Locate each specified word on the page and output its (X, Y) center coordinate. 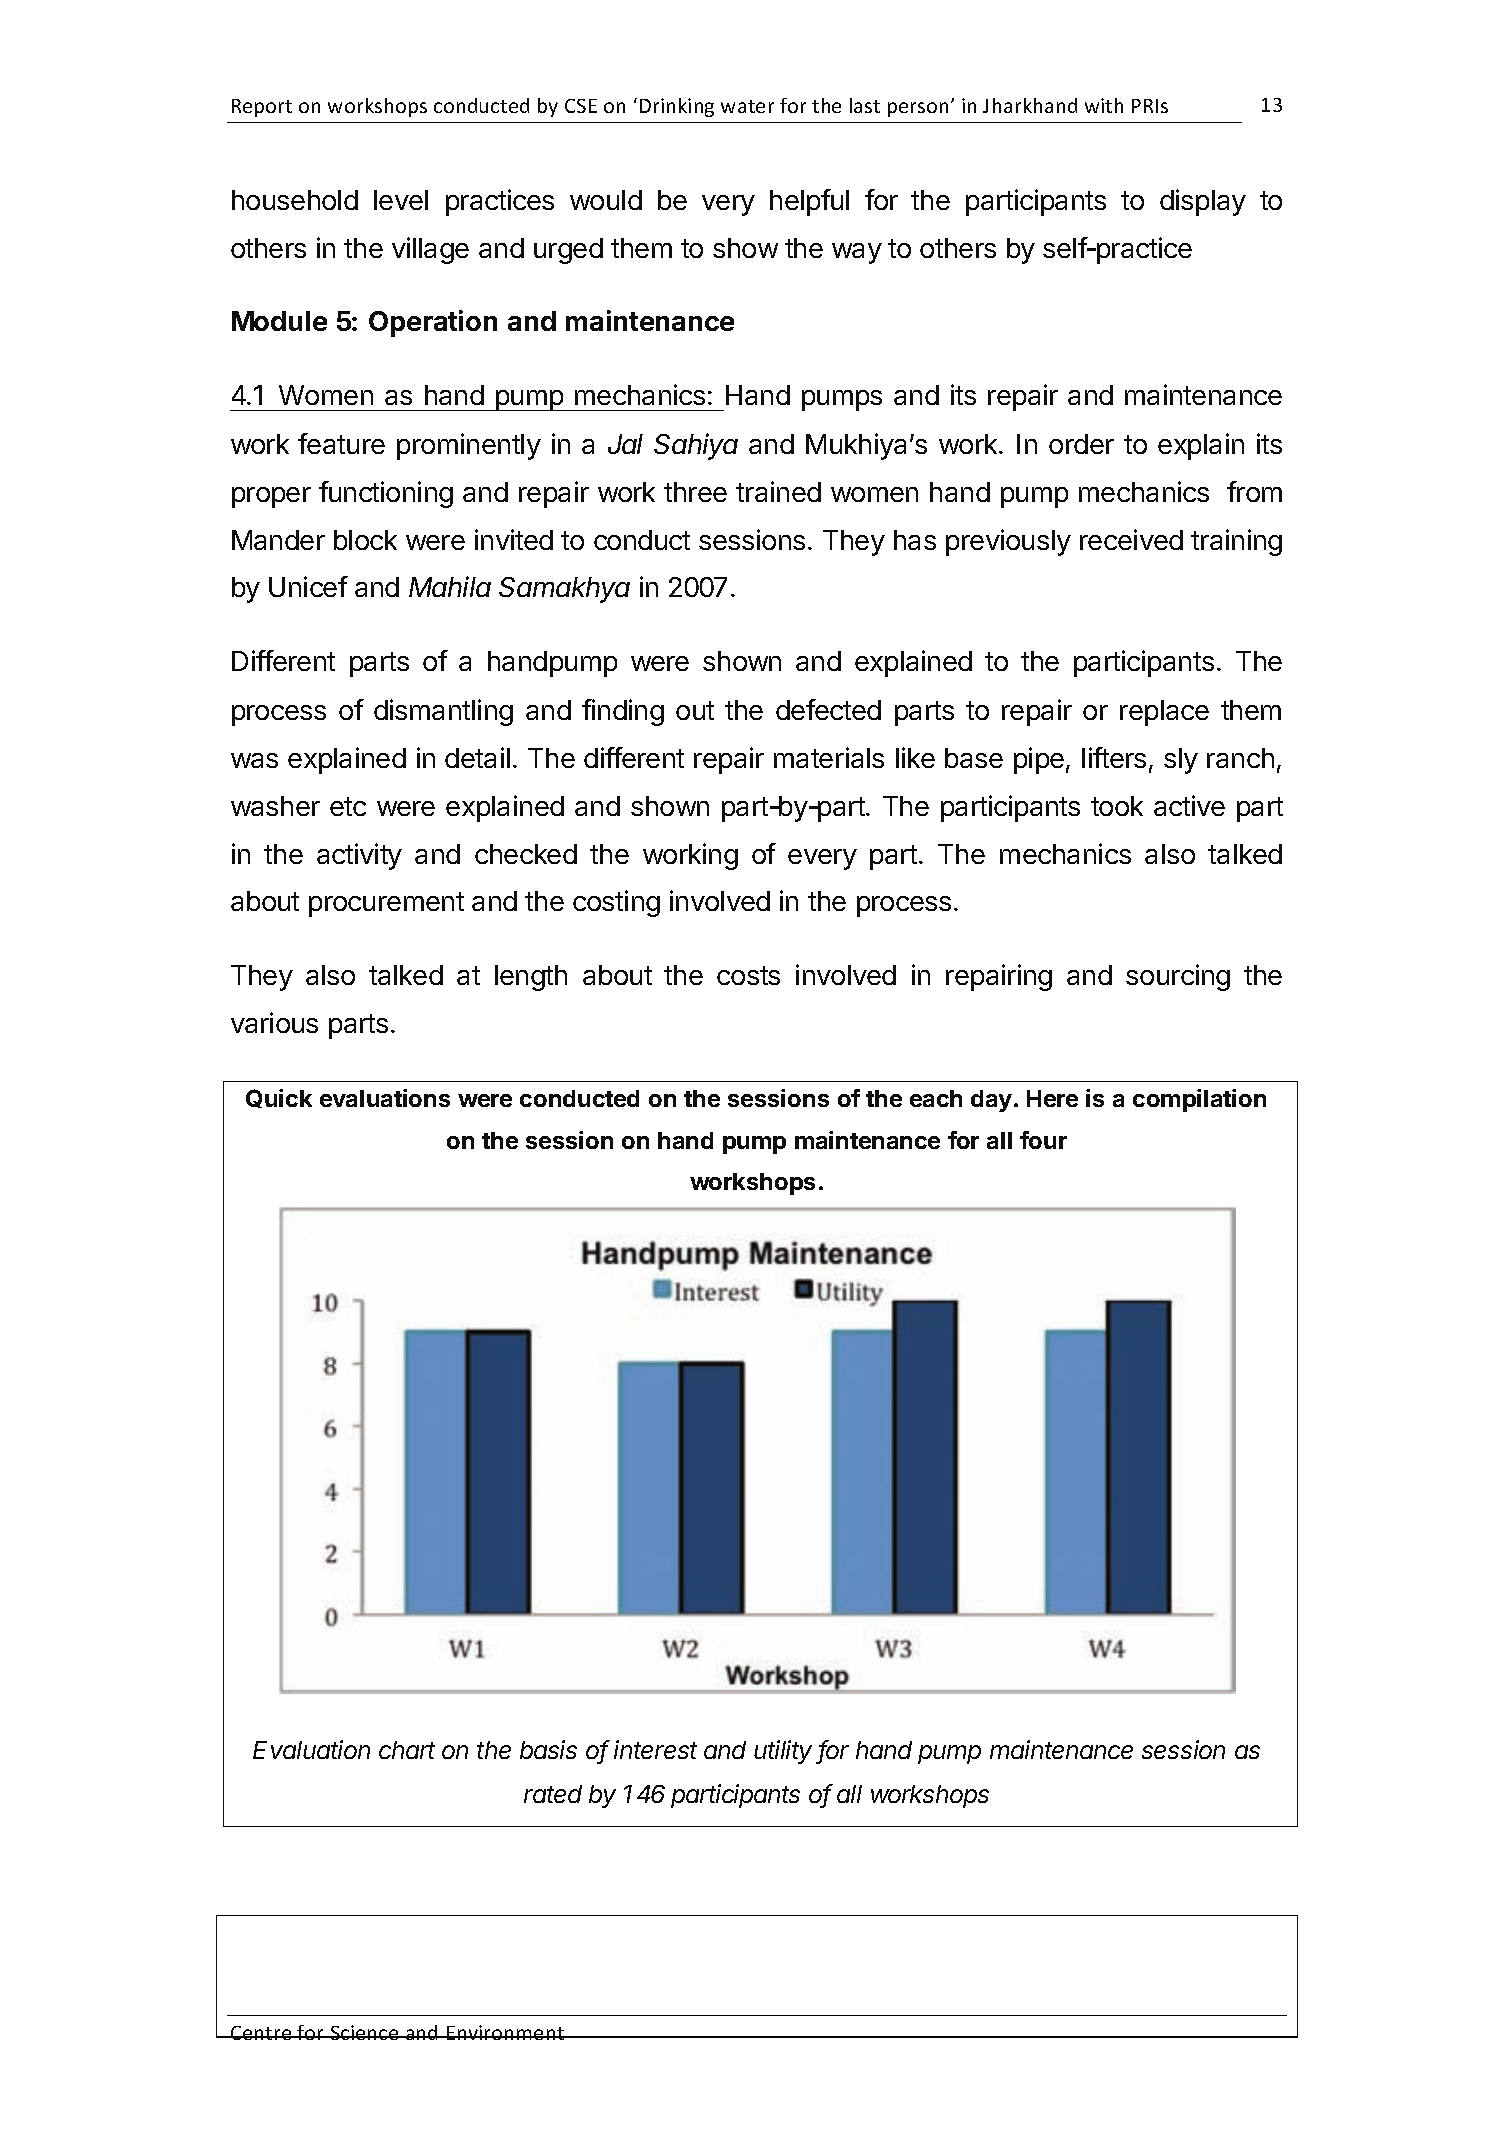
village (430, 250)
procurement (386, 904)
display (1203, 202)
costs (748, 975)
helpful (809, 202)
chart (407, 1750)
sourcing (1178, 977)
